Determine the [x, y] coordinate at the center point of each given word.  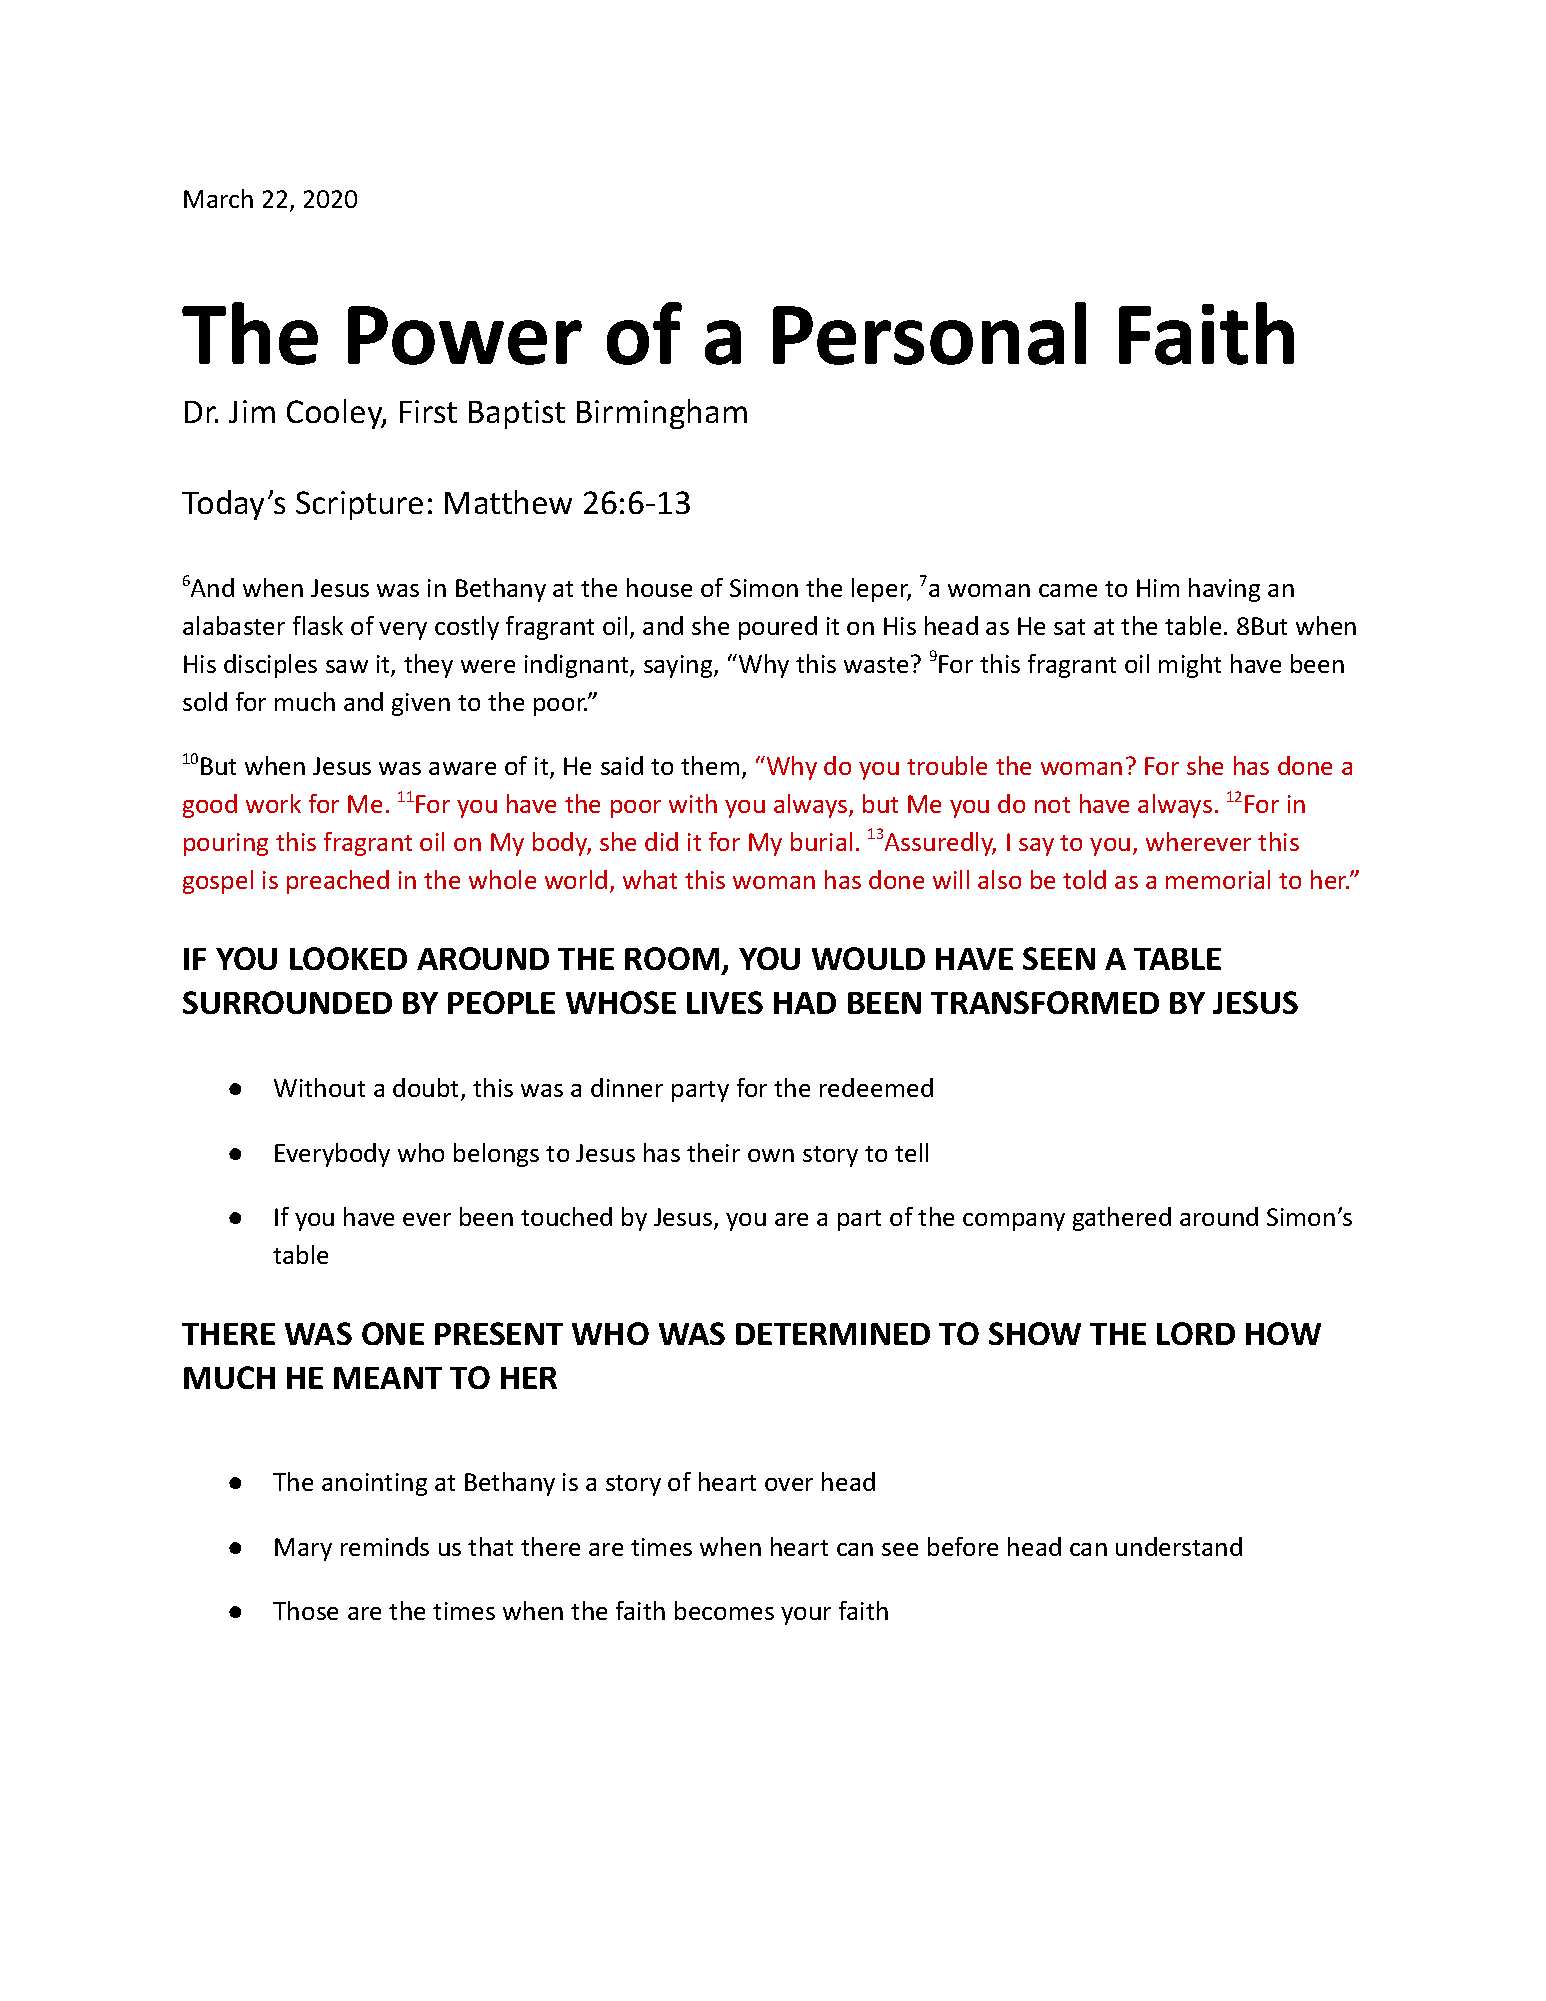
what [650, 879]
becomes [724, 1610]
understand [1179, 1546]
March [218, 198]
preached [338, 882]
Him [1158, 588]
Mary [303, 1549]
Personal [929, 333]
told [1084, 879]
